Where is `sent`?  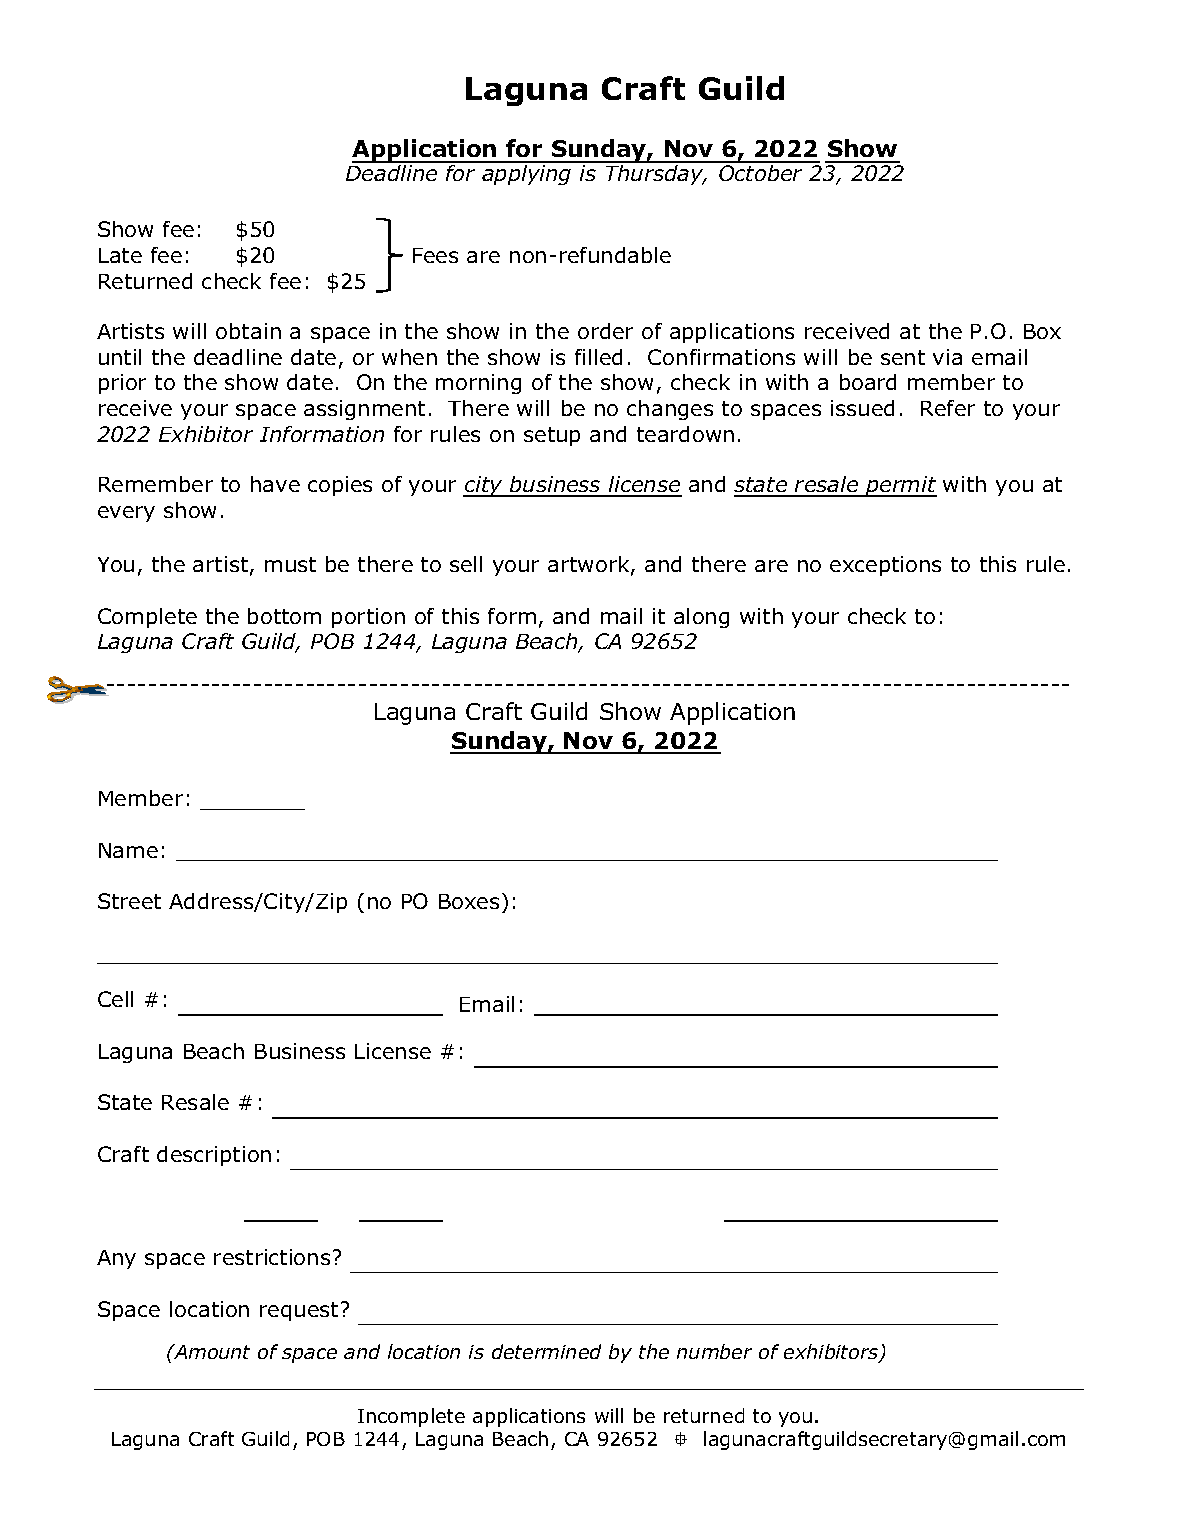 sent is located at coordinates (903, 357).
